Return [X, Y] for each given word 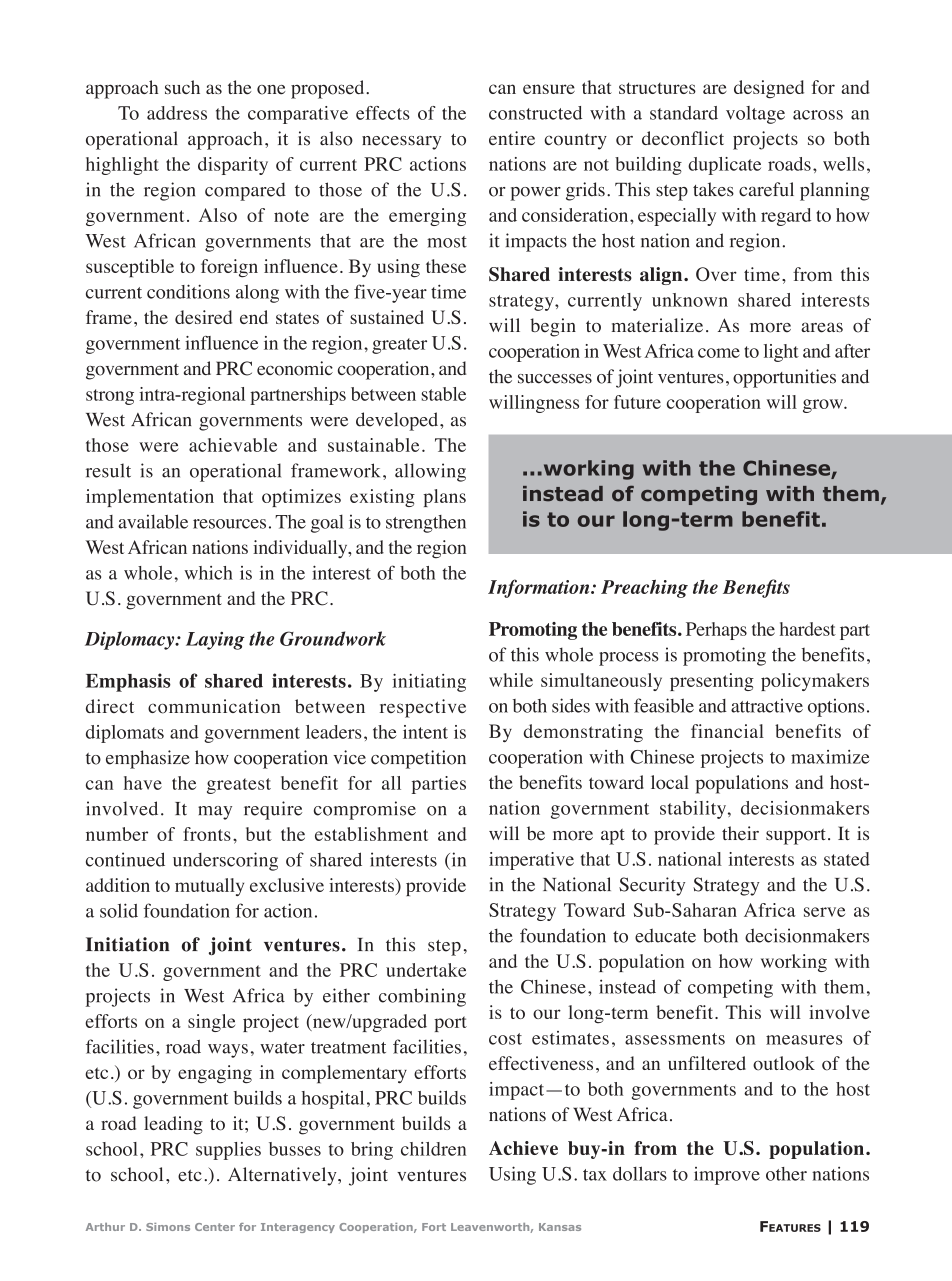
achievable [233, 445]
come [719, 353]
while [511, 680]
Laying [215, 641]
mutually [209, 887]
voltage [755, 115]
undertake [426, 970]
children [433, 1149]
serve [824, 912]
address [177, 113]
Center [215, 1227]
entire [512, 138]
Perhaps [716, 631]
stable [444, 394]
